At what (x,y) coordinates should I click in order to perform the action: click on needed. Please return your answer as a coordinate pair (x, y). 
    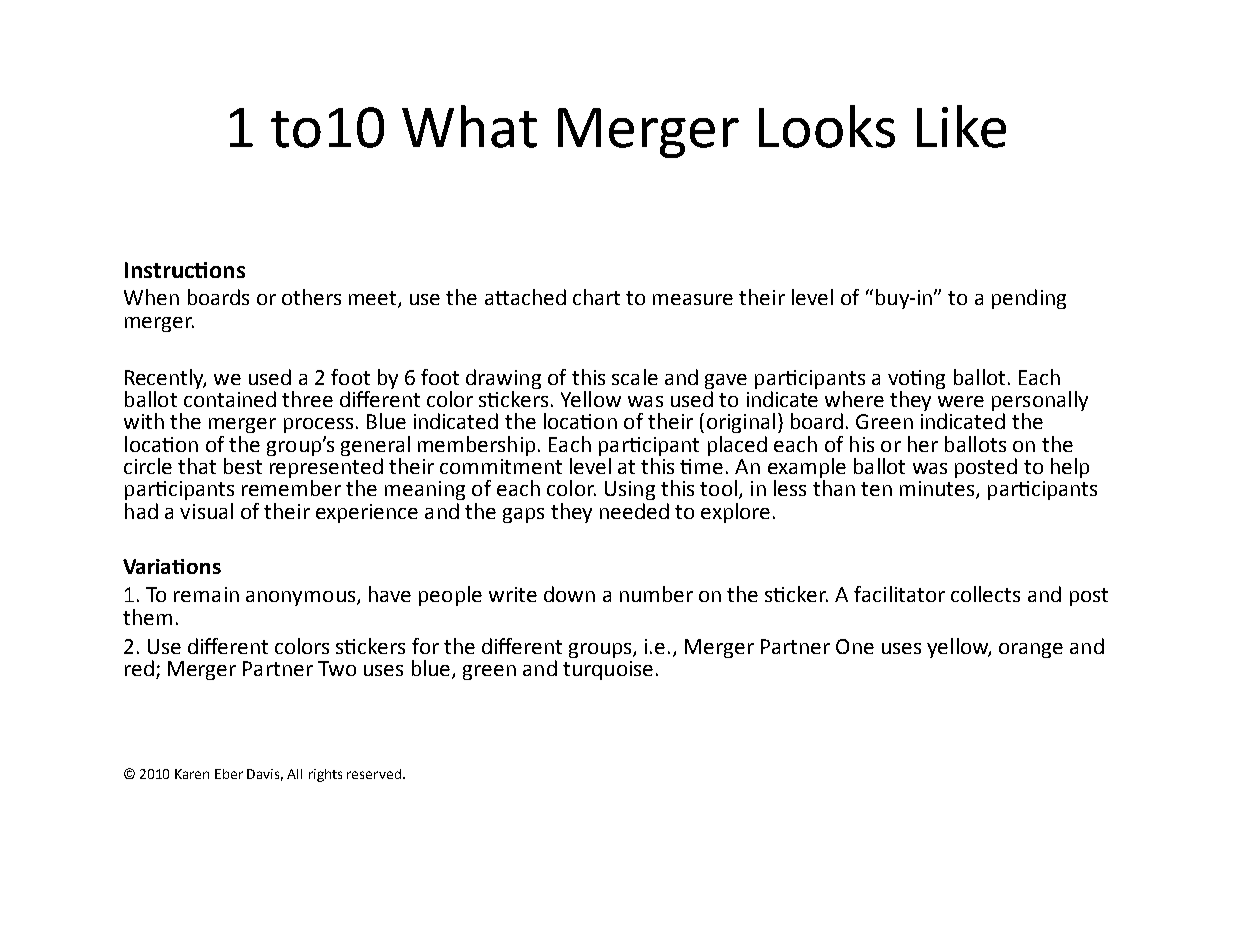
    Looking at the image, I should click on (634, 511).
